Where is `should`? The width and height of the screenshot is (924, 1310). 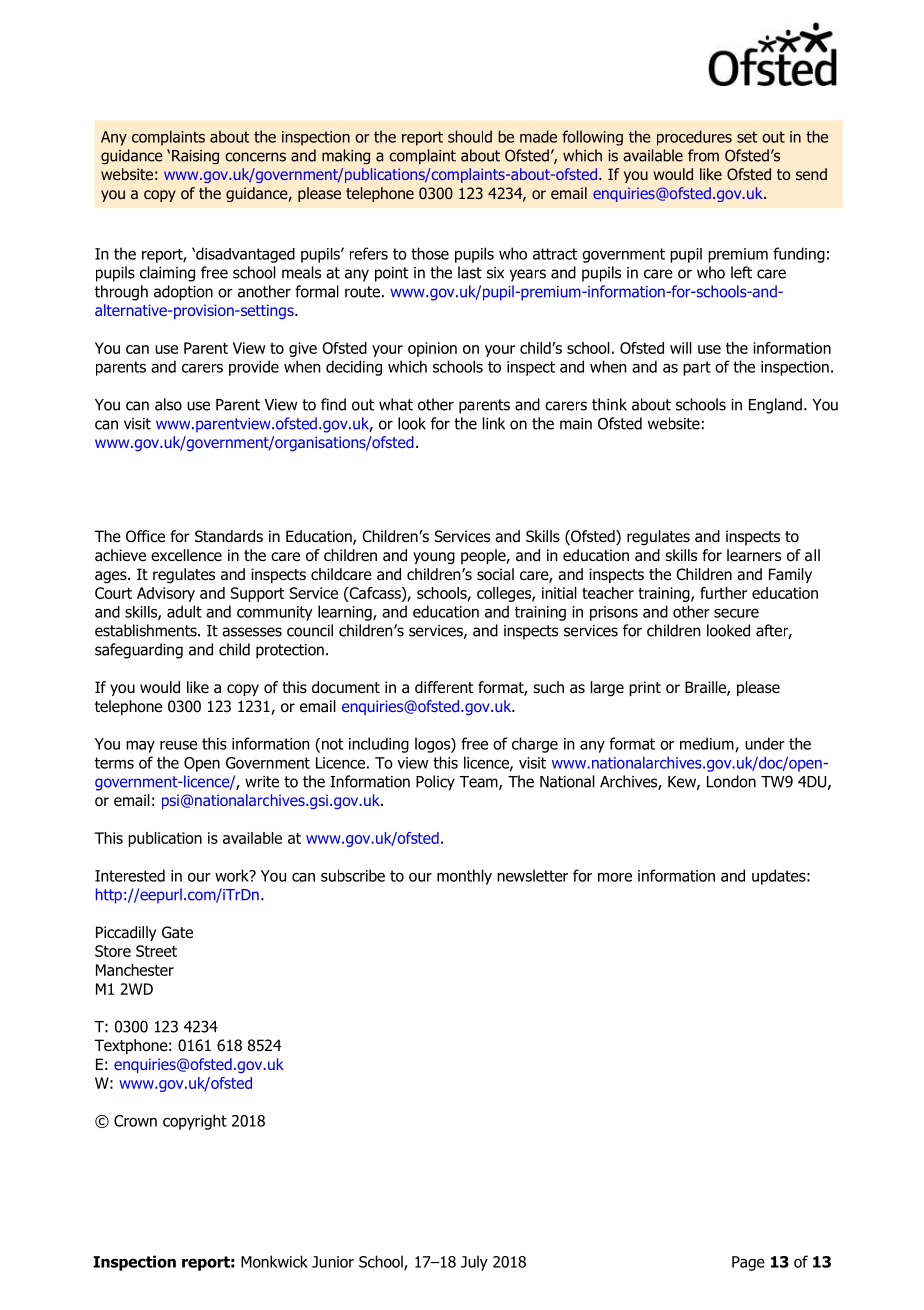 should is located at coordinates (470, 136).
